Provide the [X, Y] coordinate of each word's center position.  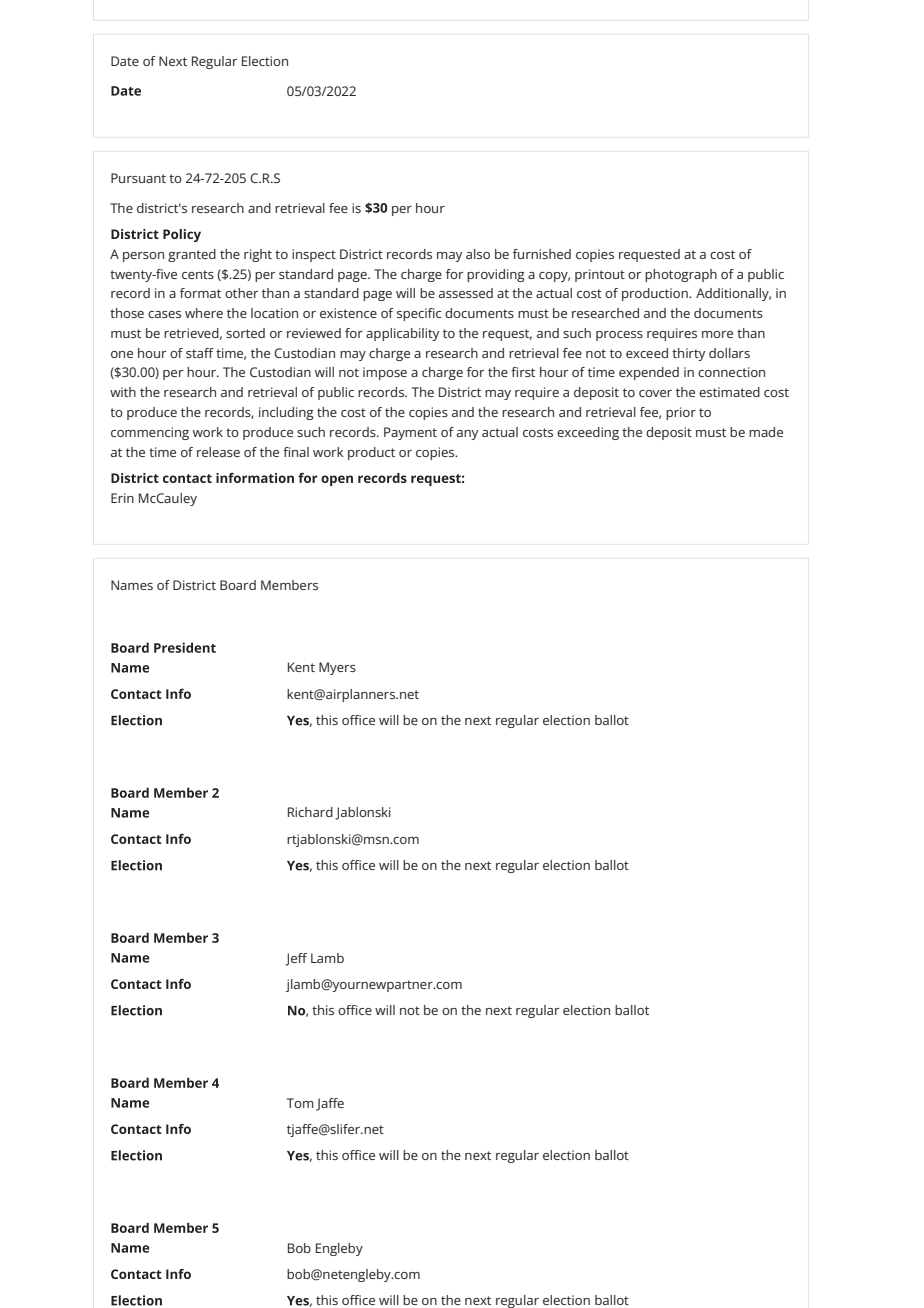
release [218, 452]
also [478, 254]
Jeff [296, 959]
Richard [310, 812]
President [185, 647]
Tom [300, 1103]
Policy [182, 235]
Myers [337, 668]
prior [681, 413]
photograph [681, 275]
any [467, 435]
